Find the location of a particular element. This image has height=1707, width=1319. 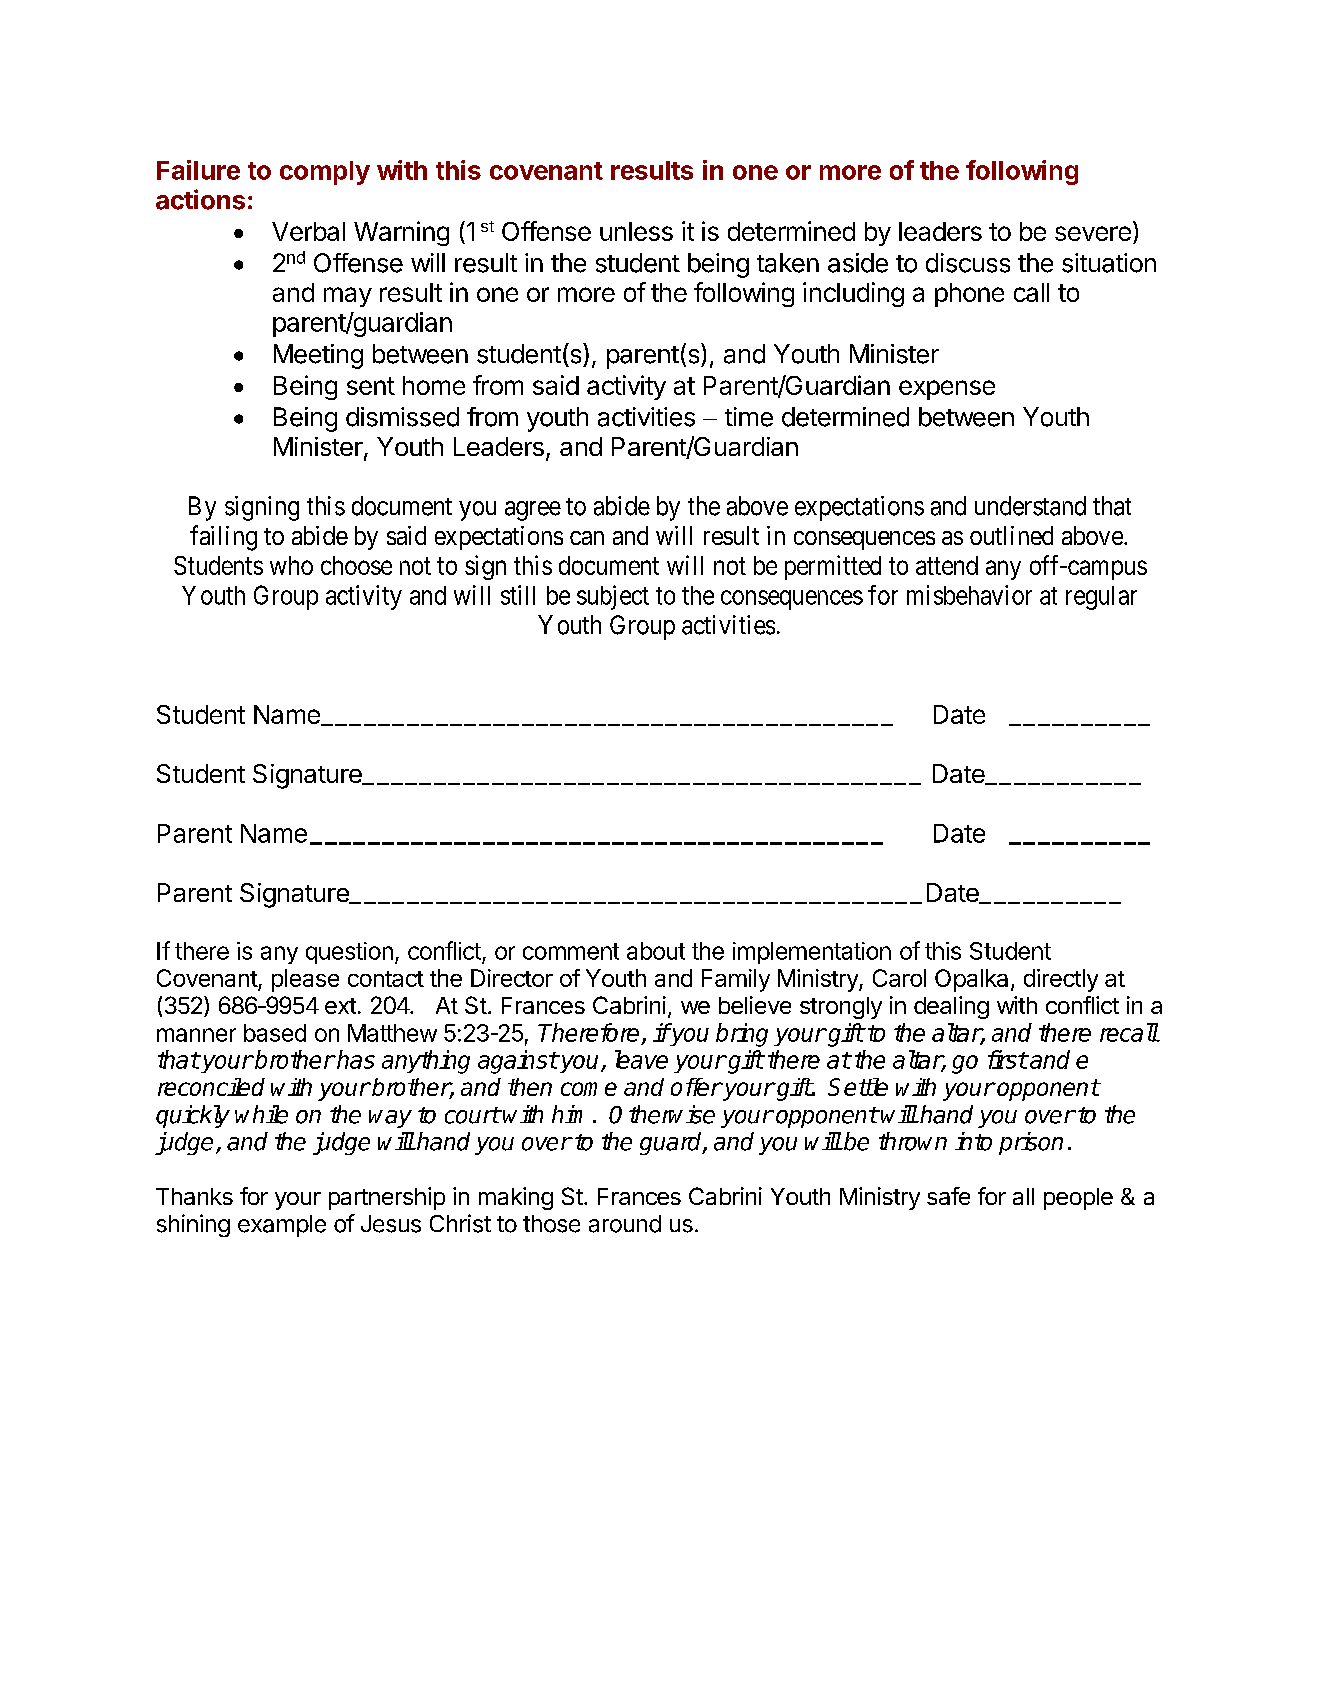

around is located at coordinates (625, 1224).
